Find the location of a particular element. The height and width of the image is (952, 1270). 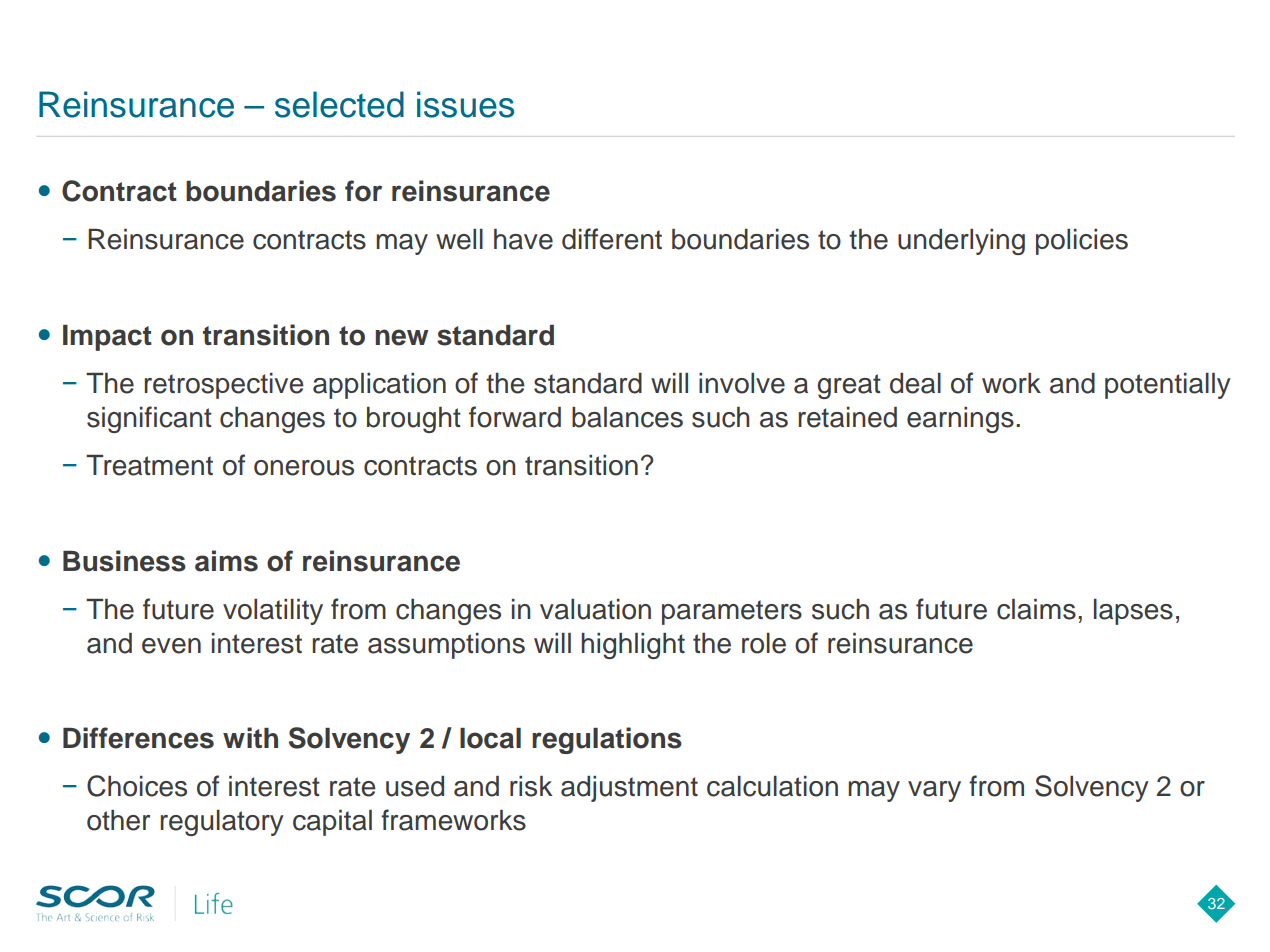

issues is located at coordinates (465, 104).
